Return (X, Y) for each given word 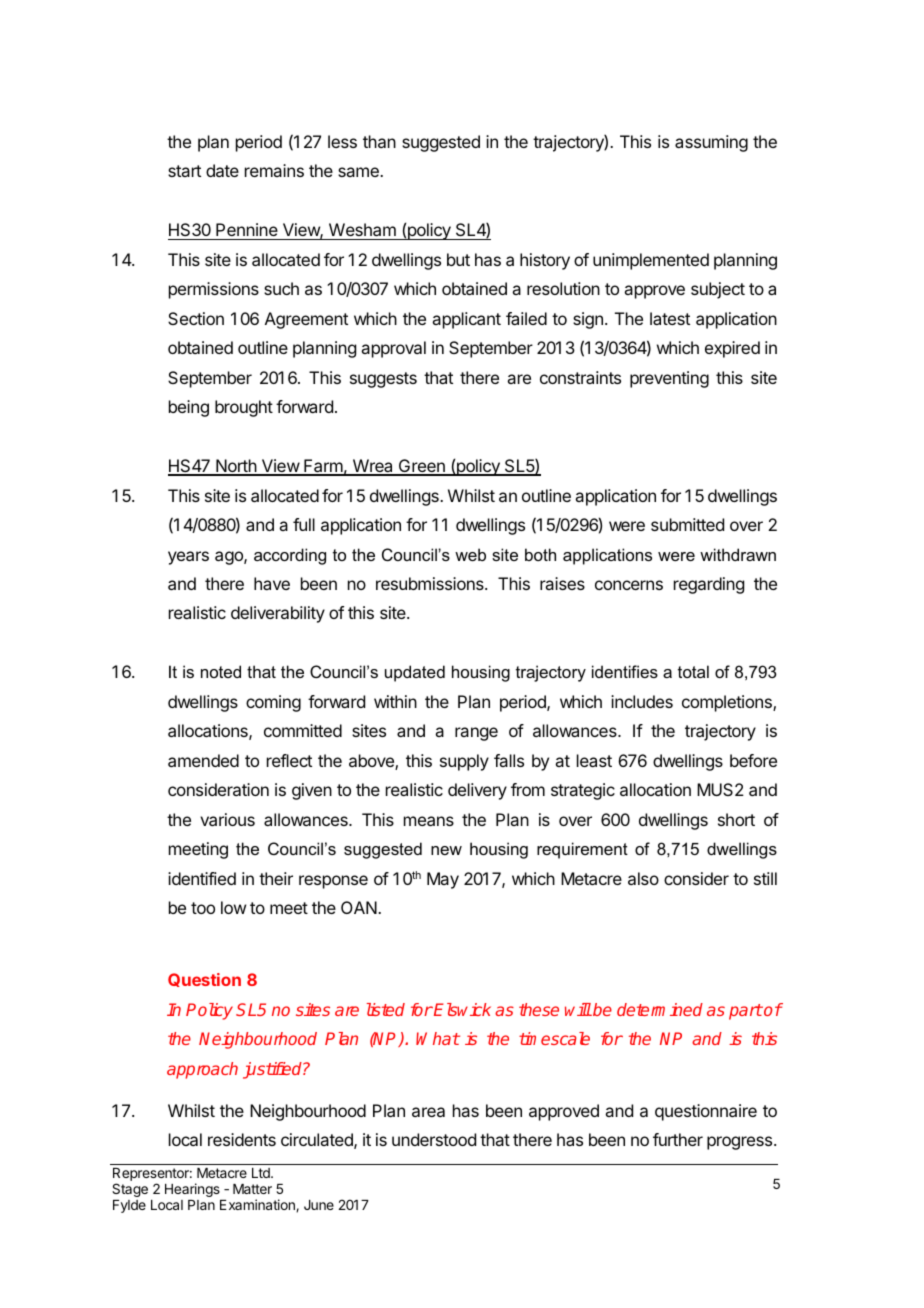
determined (660, 1009)
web (470, 554)
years (188, 558)
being (189, 408)
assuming (711, 143)
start (184, 171)
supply (464, 762)
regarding (709, 585)
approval (393, 349)
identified (202, 878)
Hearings (192, 1190)
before (753, 760)
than (379, 141)
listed (385, 1009)
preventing (669, 379)
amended (203, 760)
